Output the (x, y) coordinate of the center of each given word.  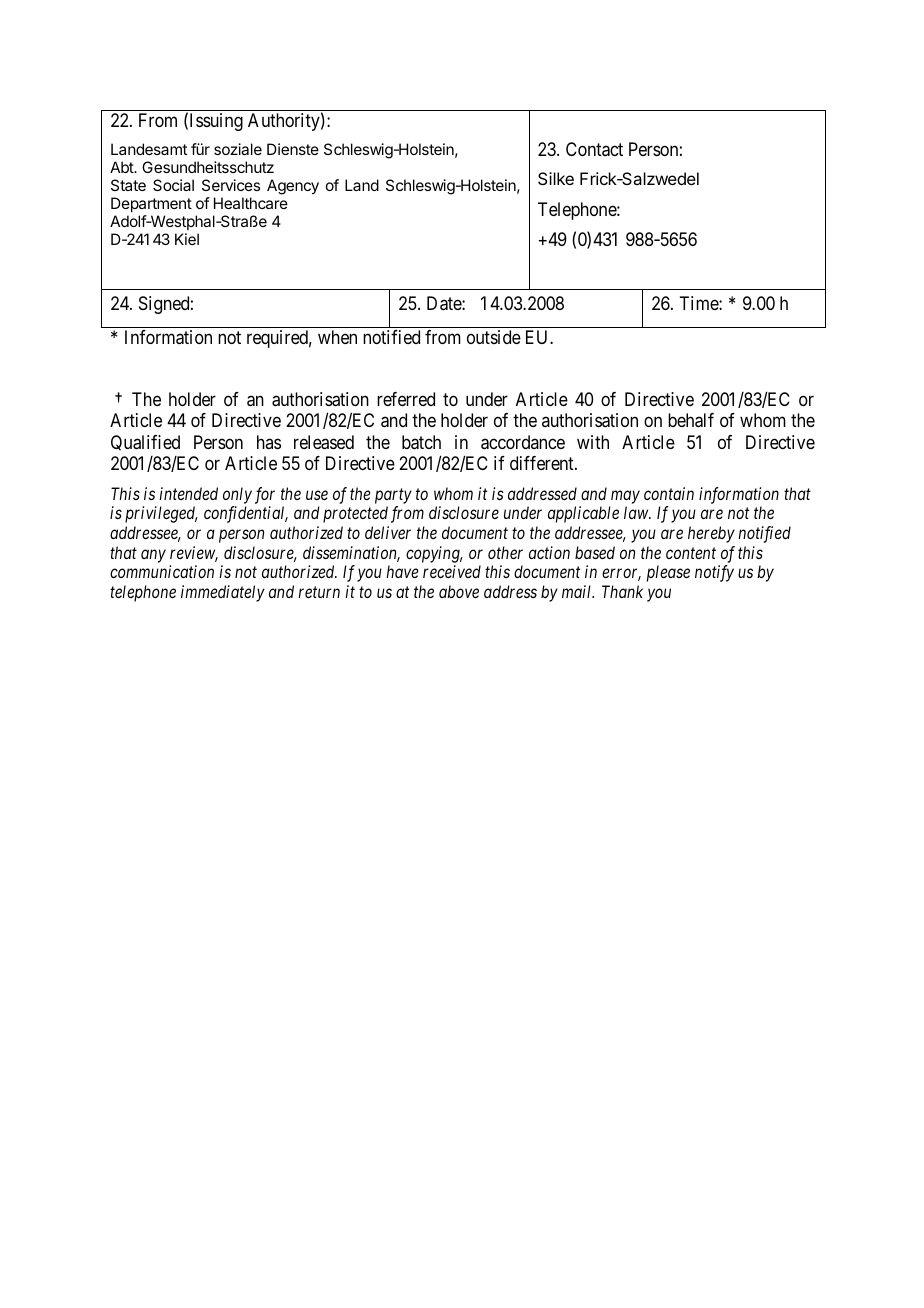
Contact (594, 149)
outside (494, 337)
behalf (691, 420)
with (593, 442)
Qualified (145, 443)
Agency (293, 187)
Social (173, 185)
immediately (223, 593)
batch (421, 442)
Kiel (187, 239)
